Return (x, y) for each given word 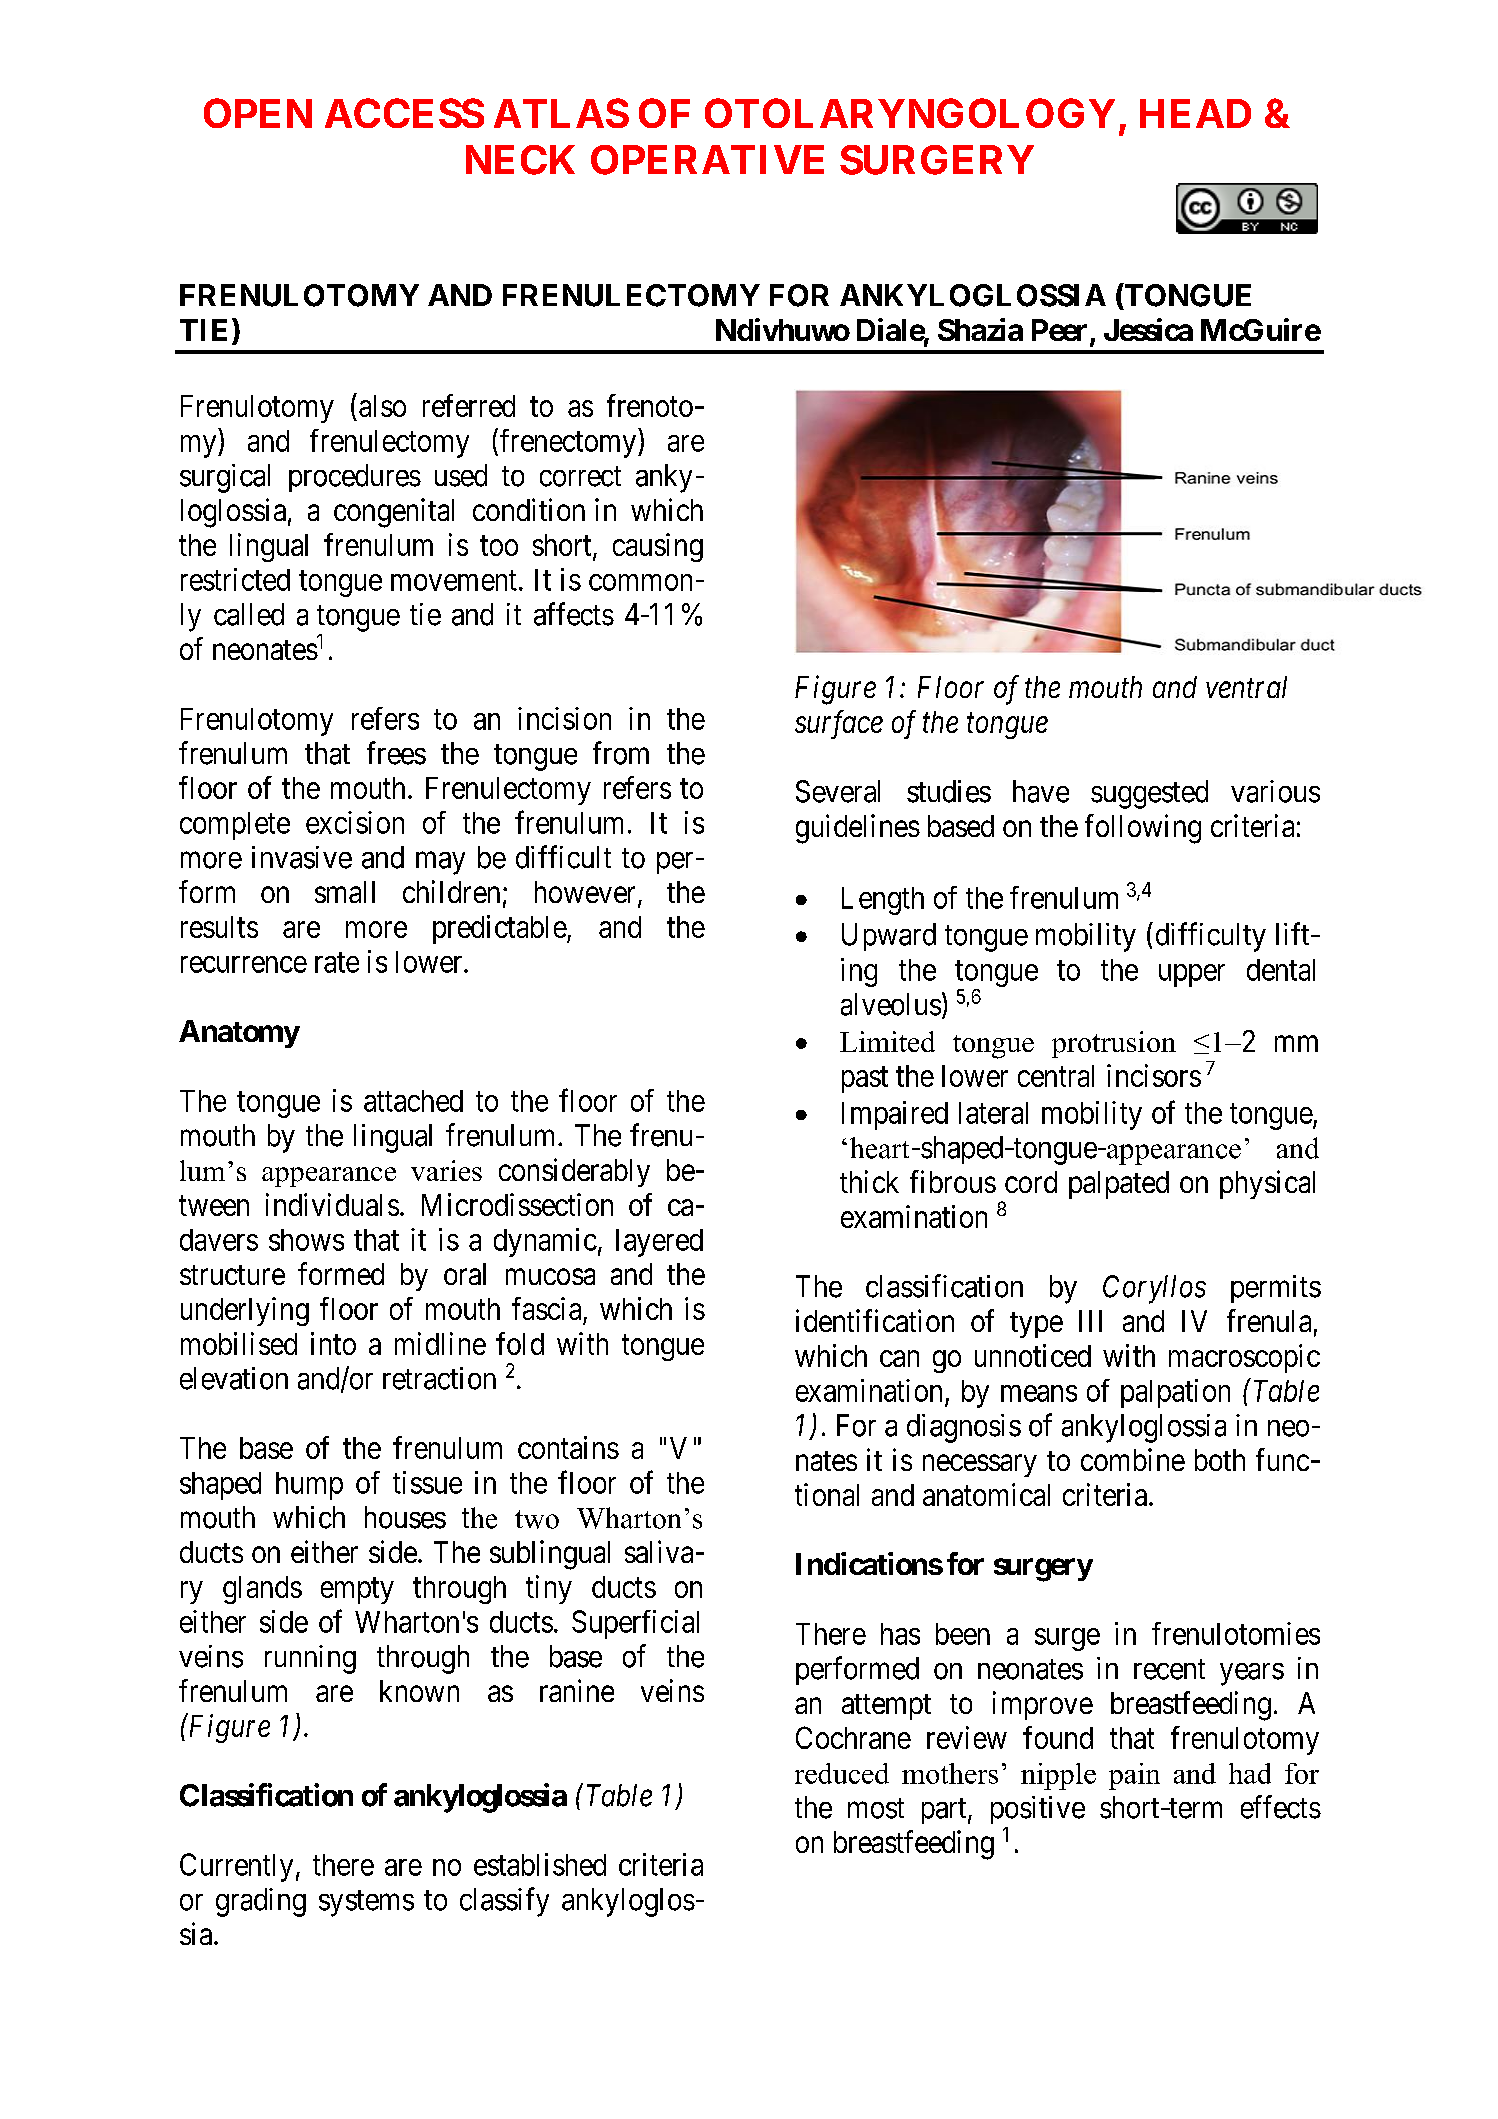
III (1090, 1321)
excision (355, 822)
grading (261, 1902)
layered (659, 1243)
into (333, 1343)
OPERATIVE (707, 160)
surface (839, 724)
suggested (1149, 794)
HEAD (1195, 113)
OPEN (258, 113)
